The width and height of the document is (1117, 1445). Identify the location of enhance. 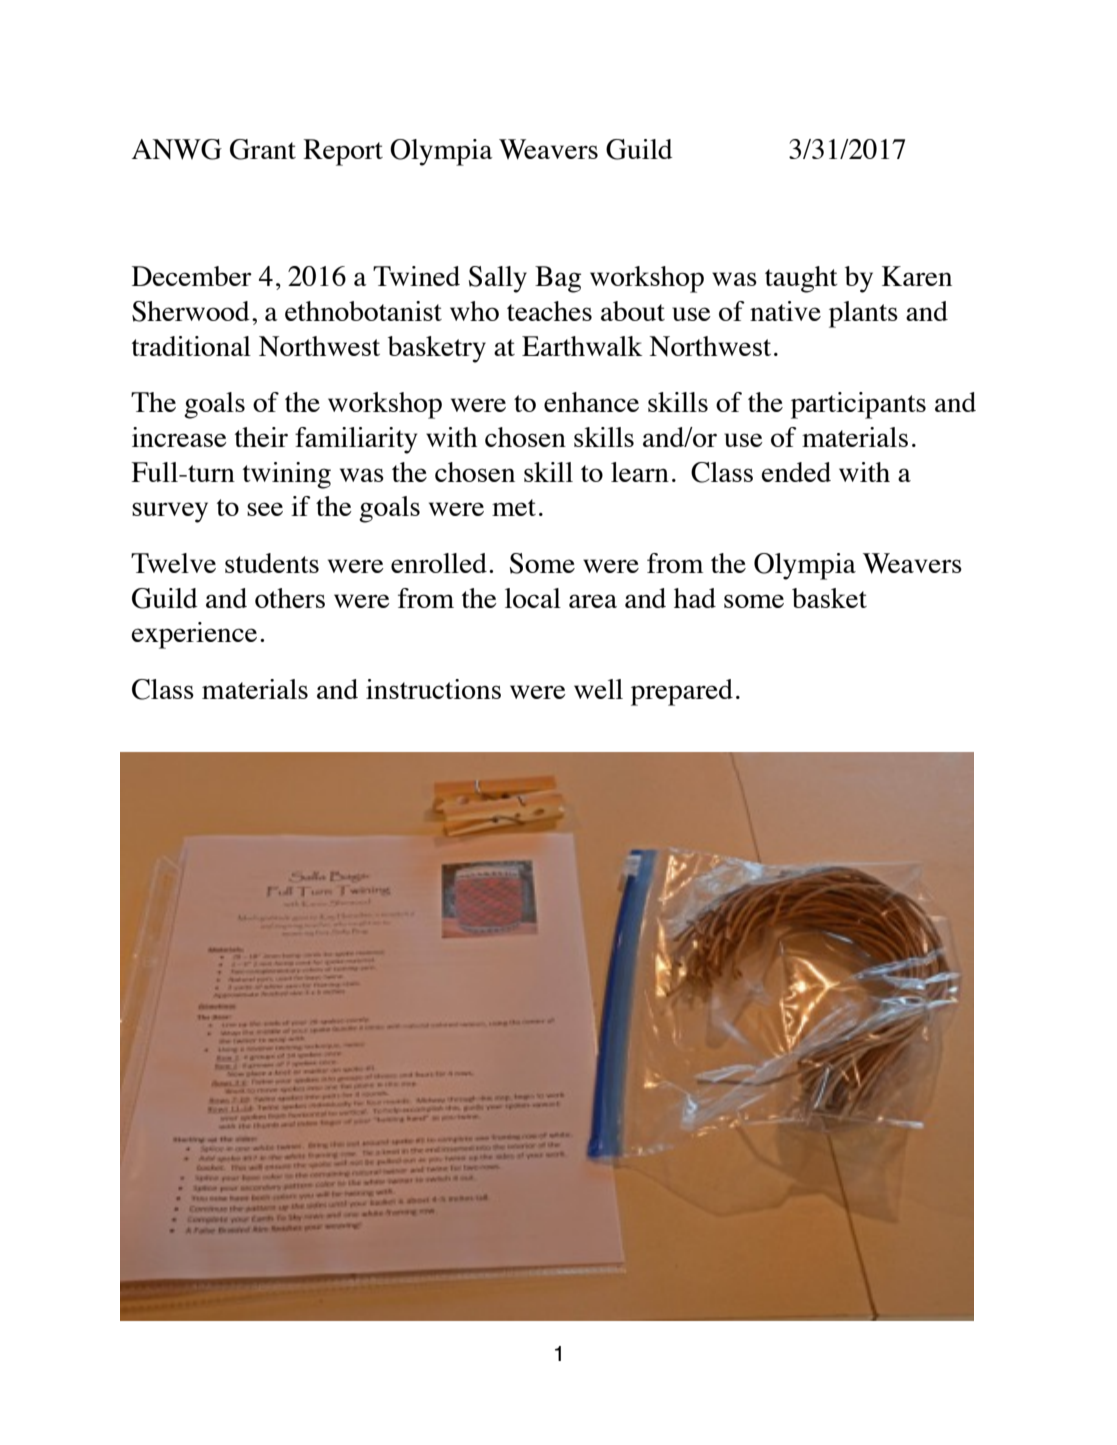
(591, 402).
